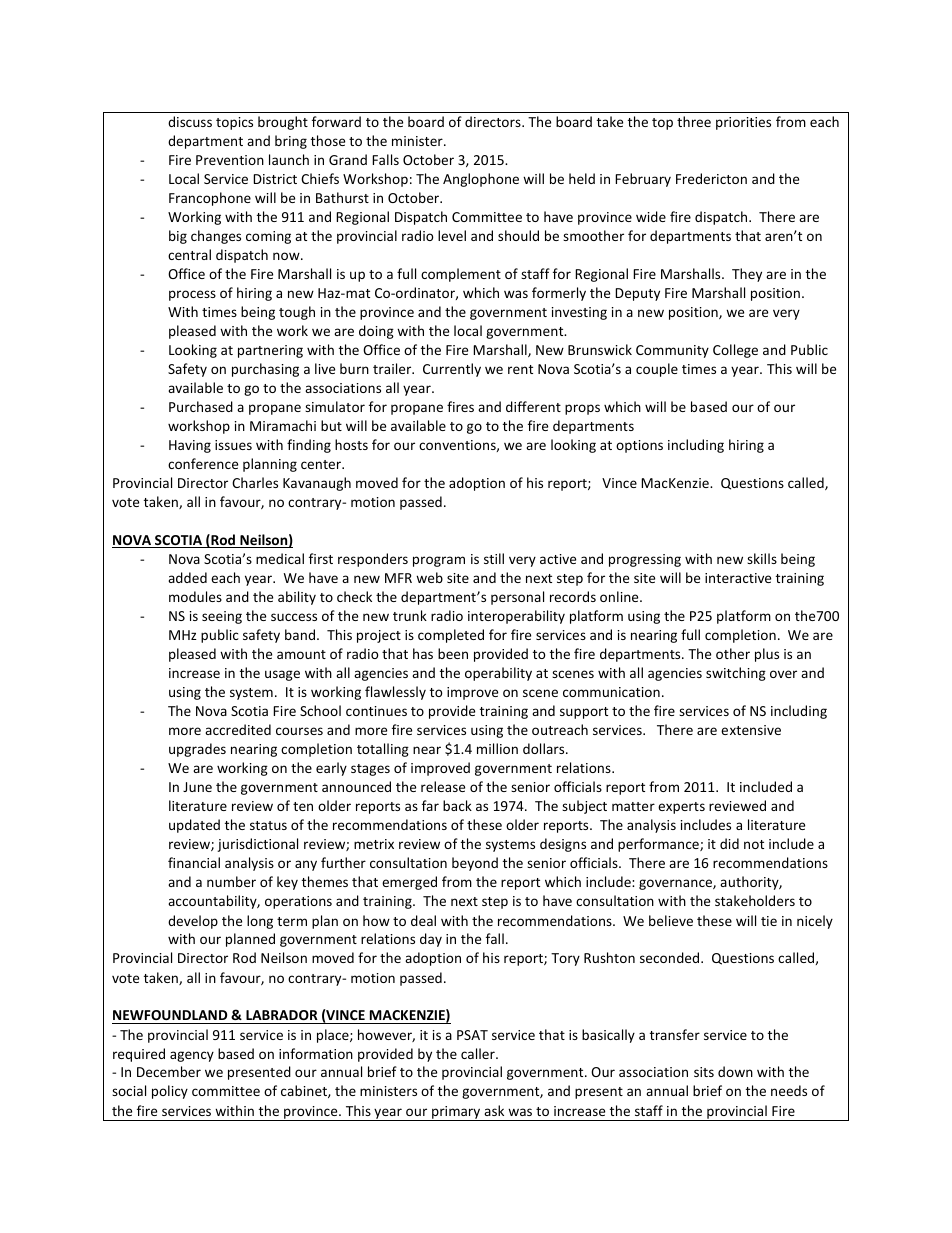 This image has height=1233, width=952. What do you see at coordinates (639, 446) in the image?
I see `options` at bounding box center [639, 446].
